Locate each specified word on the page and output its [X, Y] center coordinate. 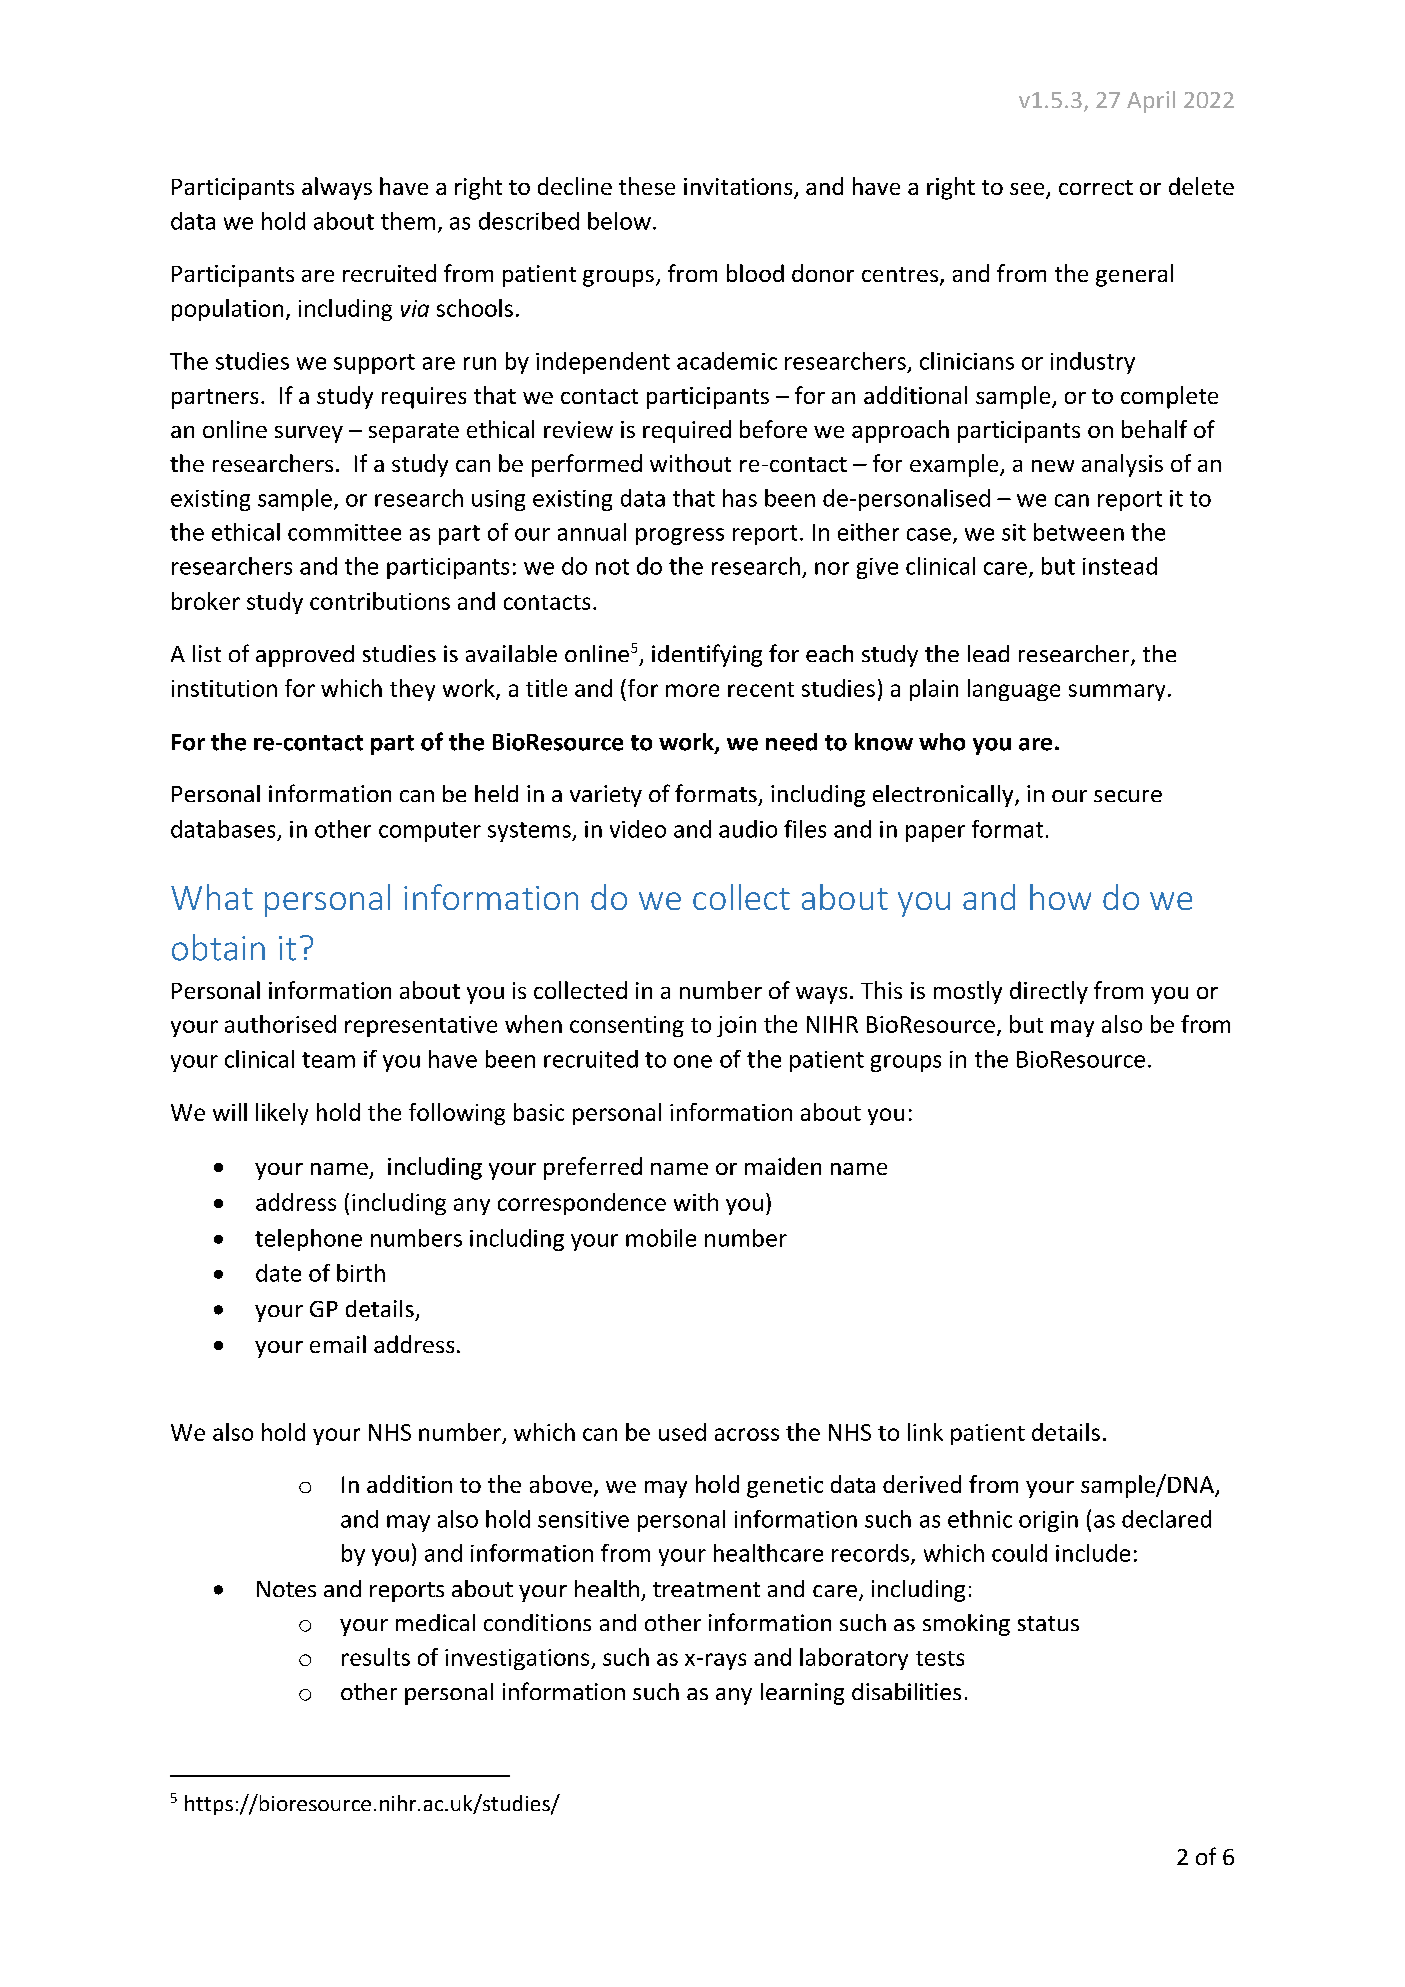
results [376, 1657]
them [408, 221]
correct [1096, 187]
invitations [739, 188]
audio [748, 829]
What [212, 897]
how [1060, 897]
